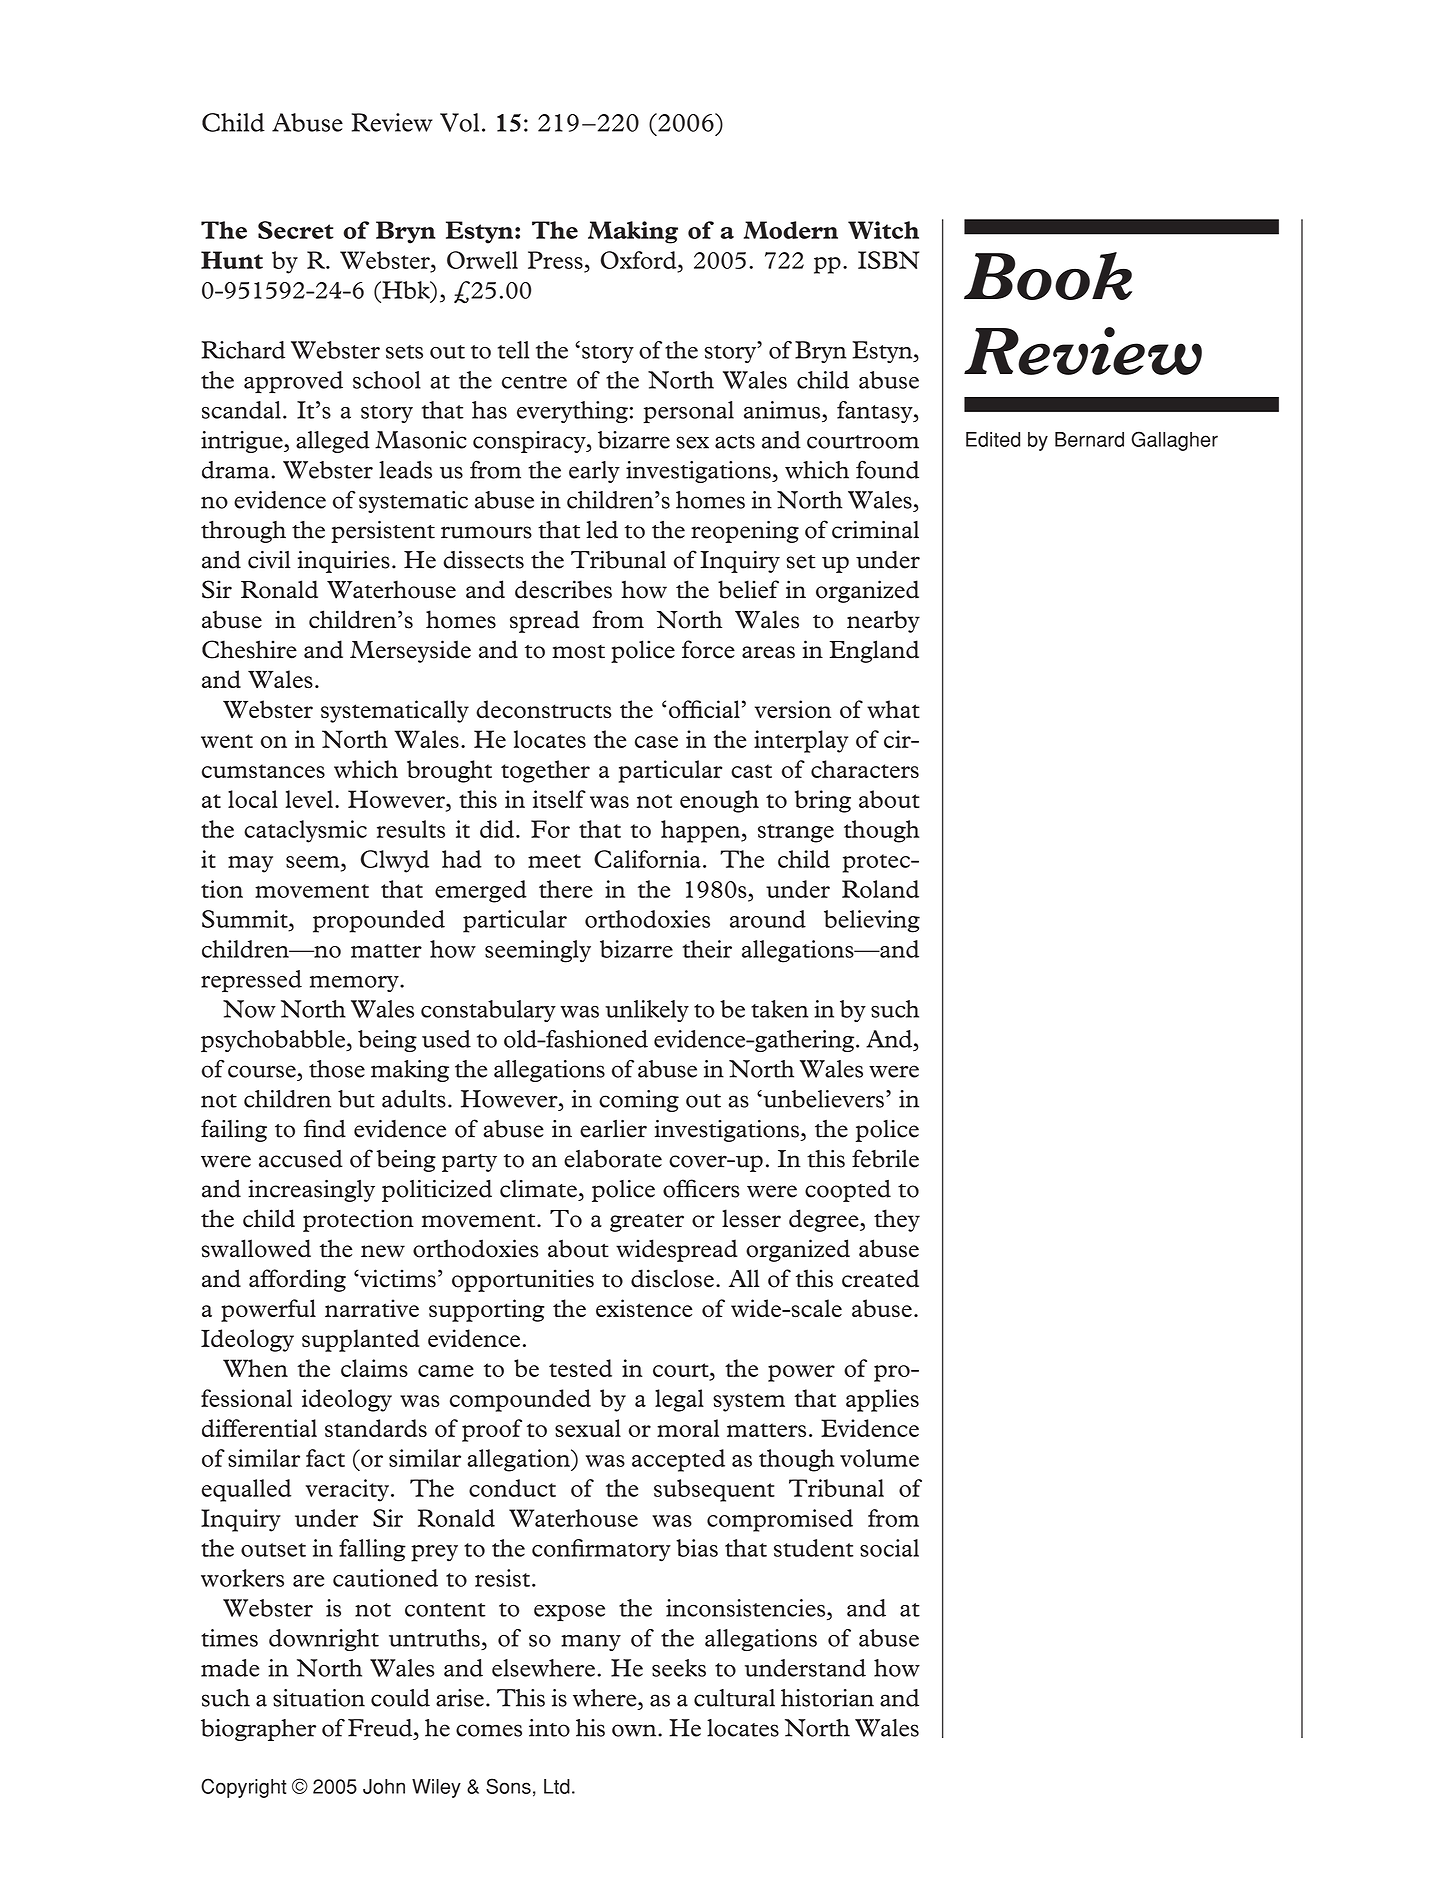  What do you see at coordinates (324, 1640) in the screenshot?
I see `downright` at bounding box center [324, 1640].
